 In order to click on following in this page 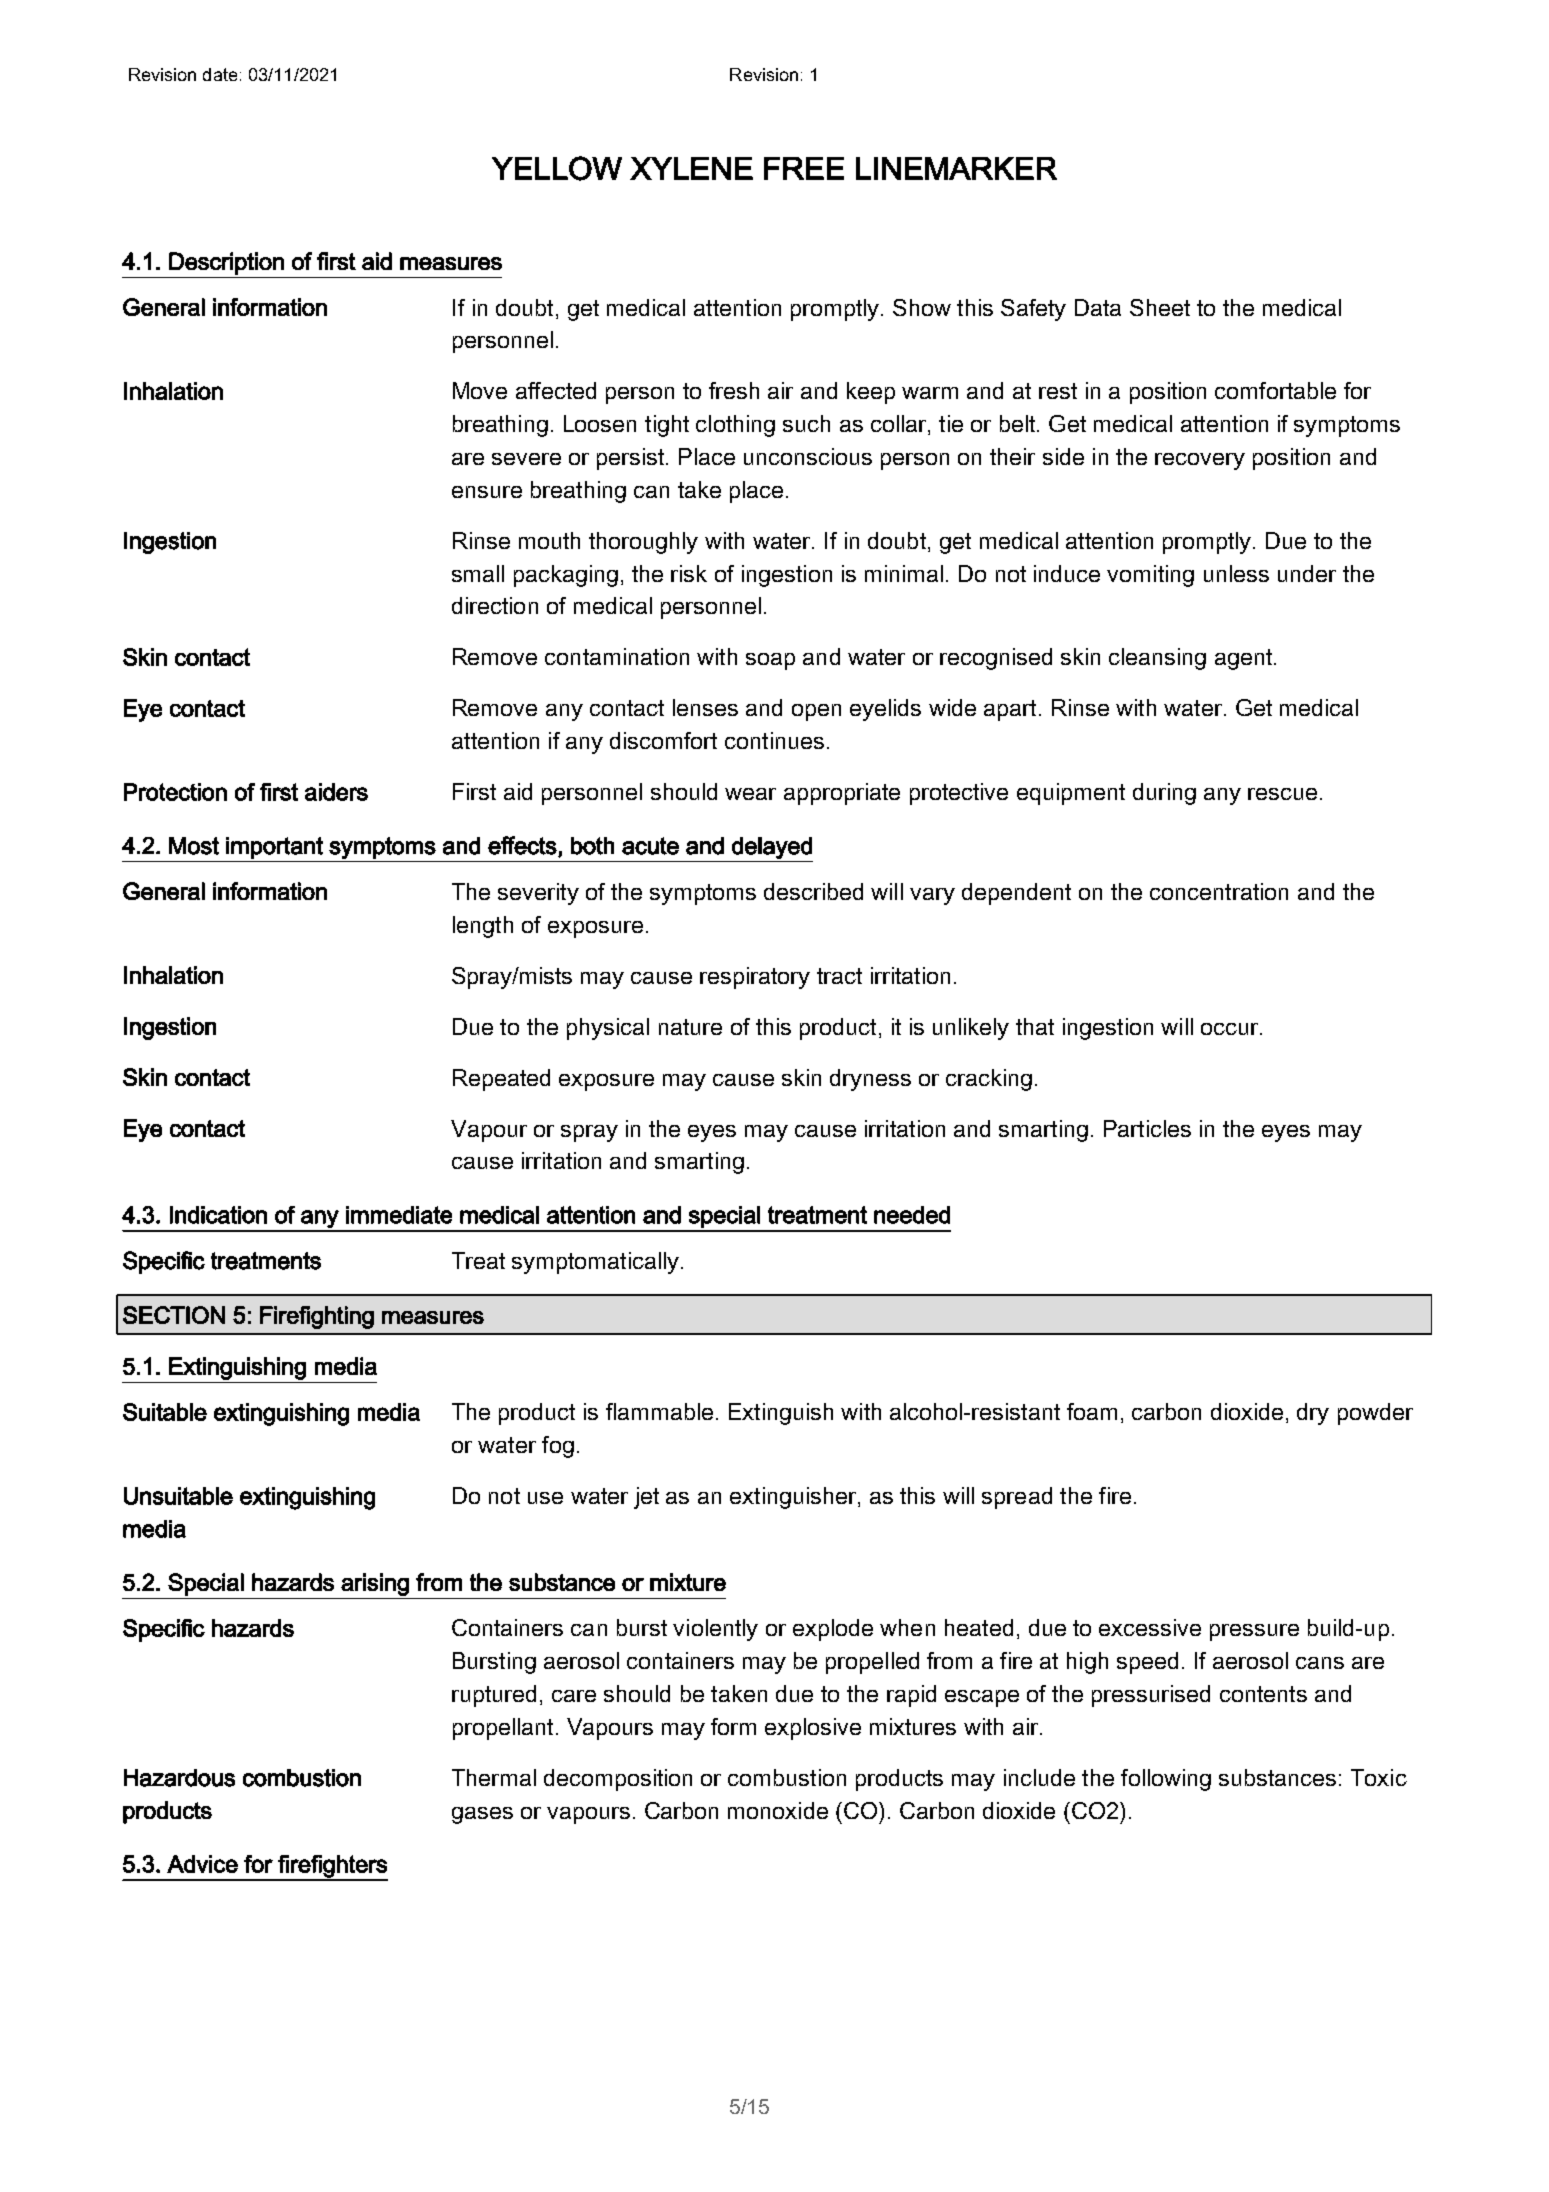, I will do `click(1166, 1780)`.
